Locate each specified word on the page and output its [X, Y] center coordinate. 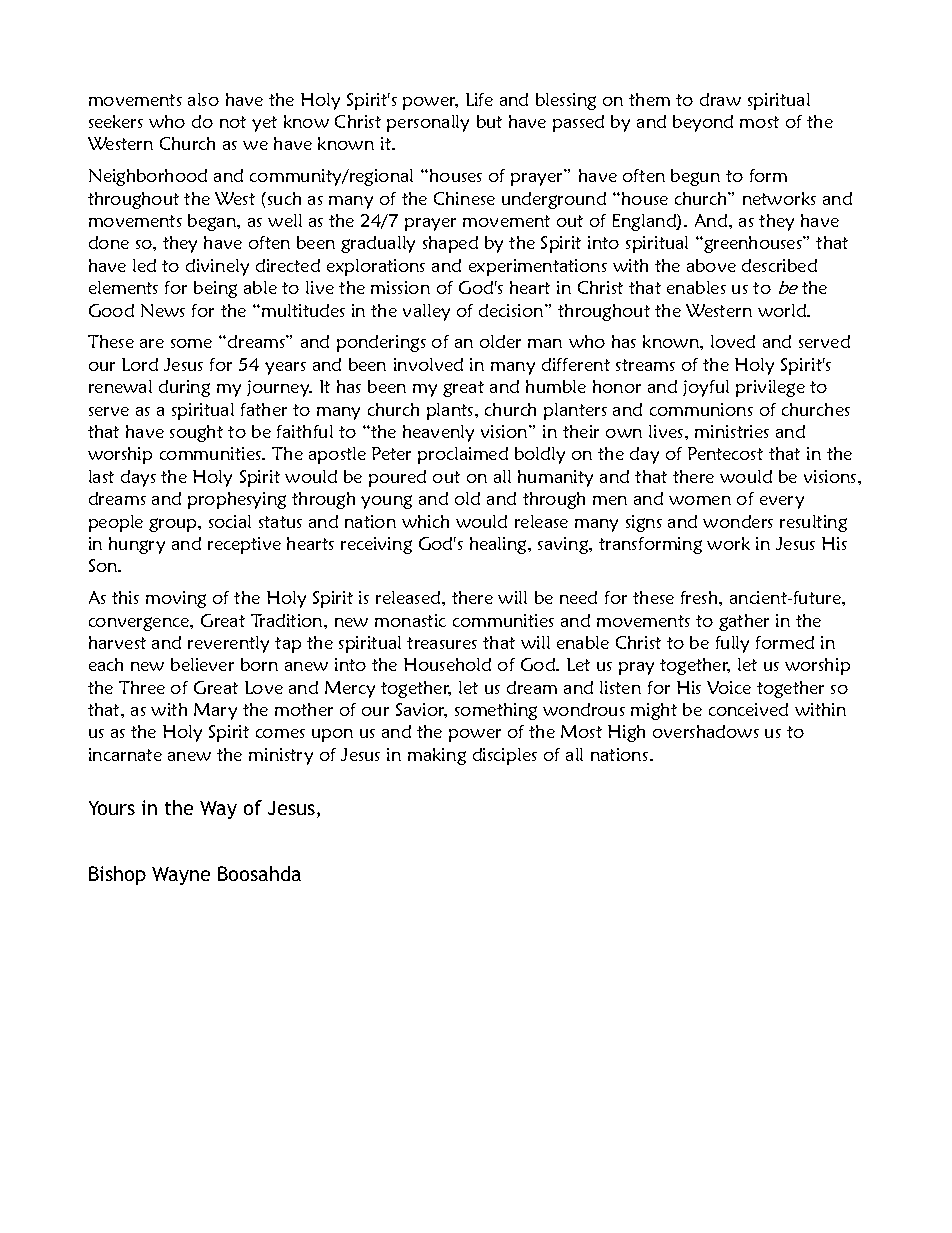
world [783, 310]
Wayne [181, 876]
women [700, 500]
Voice [729, 687]
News [163, 310]
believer [202, 664]
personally [428, 123]
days [138, 478]
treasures [442, 643]
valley [426, 312]
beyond [703, 123]
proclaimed [463, 455]
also [203, 99]
